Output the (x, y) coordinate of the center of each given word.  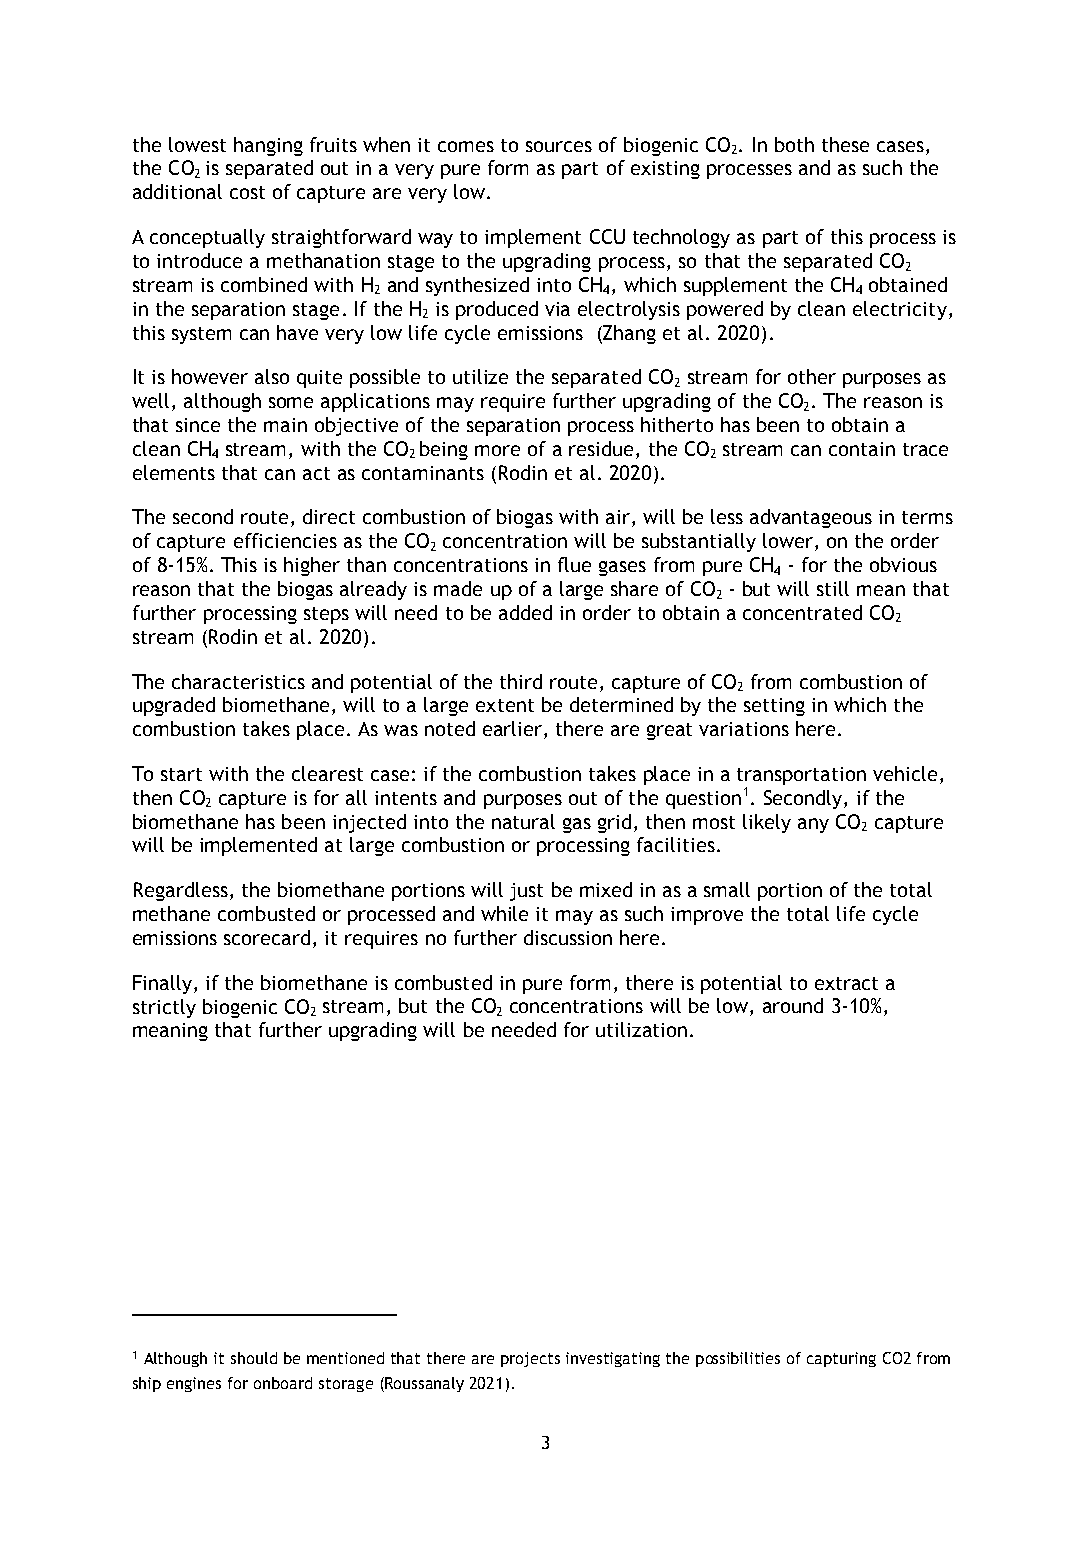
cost (247, 192)
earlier (514, 730)
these (845, 144)
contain (862, 449)
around (793, 1005)
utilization (641, 1029)
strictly (164, 1008)
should (254, 1358)
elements (174, 472)
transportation (801, 776)
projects (530, 1359)
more (497, 450)
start (181, 774)
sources (559, 146)
